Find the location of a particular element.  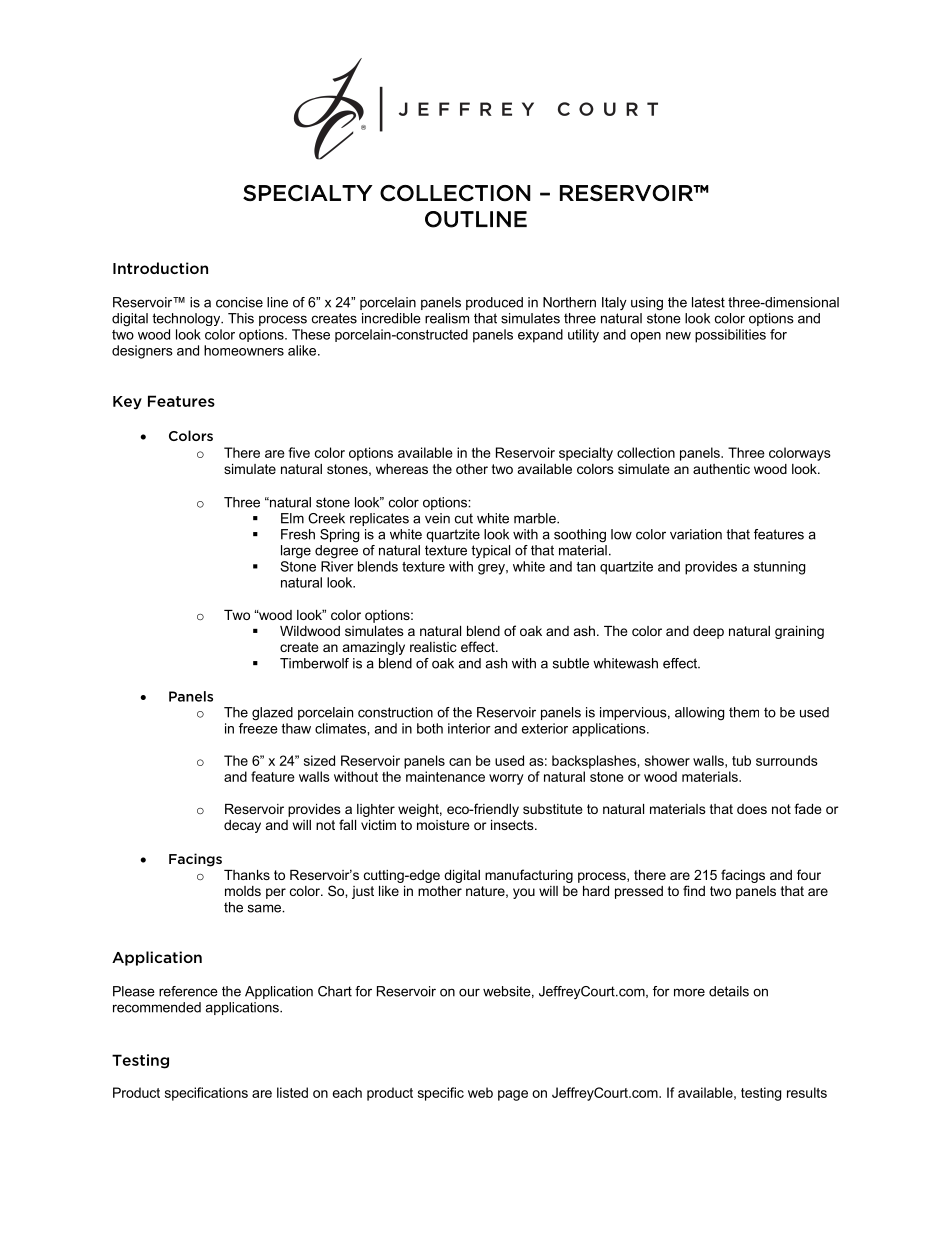

concise is located at coordinates (239, 302).
